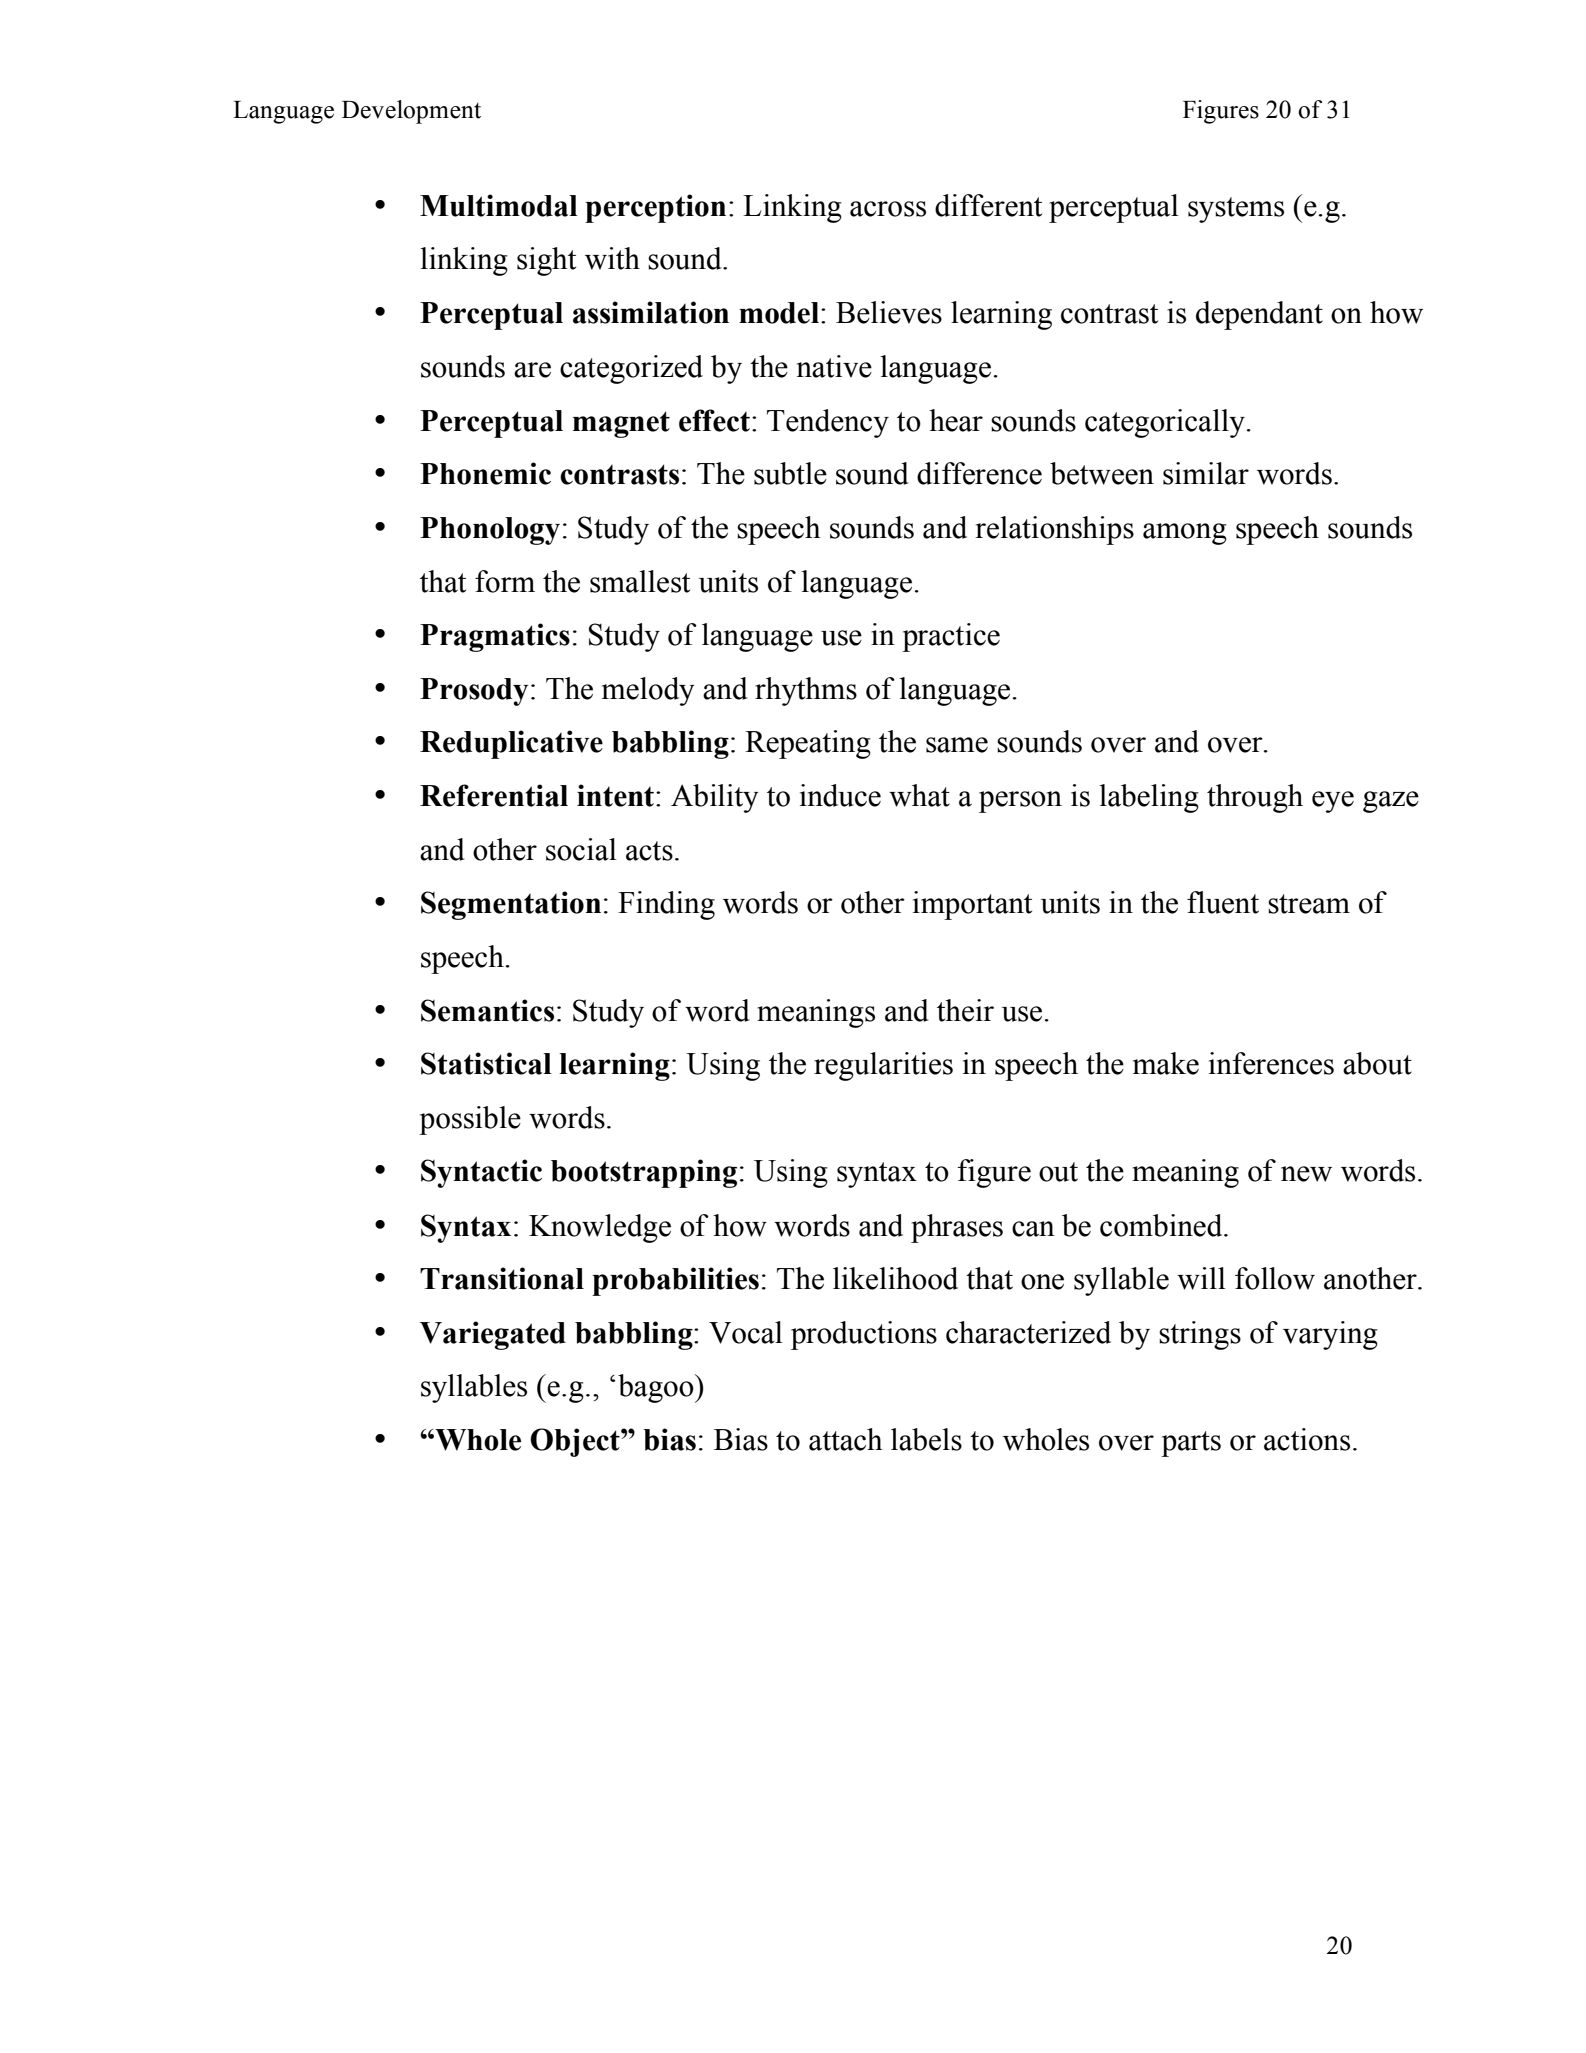 Image resolution: width=1586 pixels, height=2053 pixels. I want to click on Multimodal, so click(499, 205).
